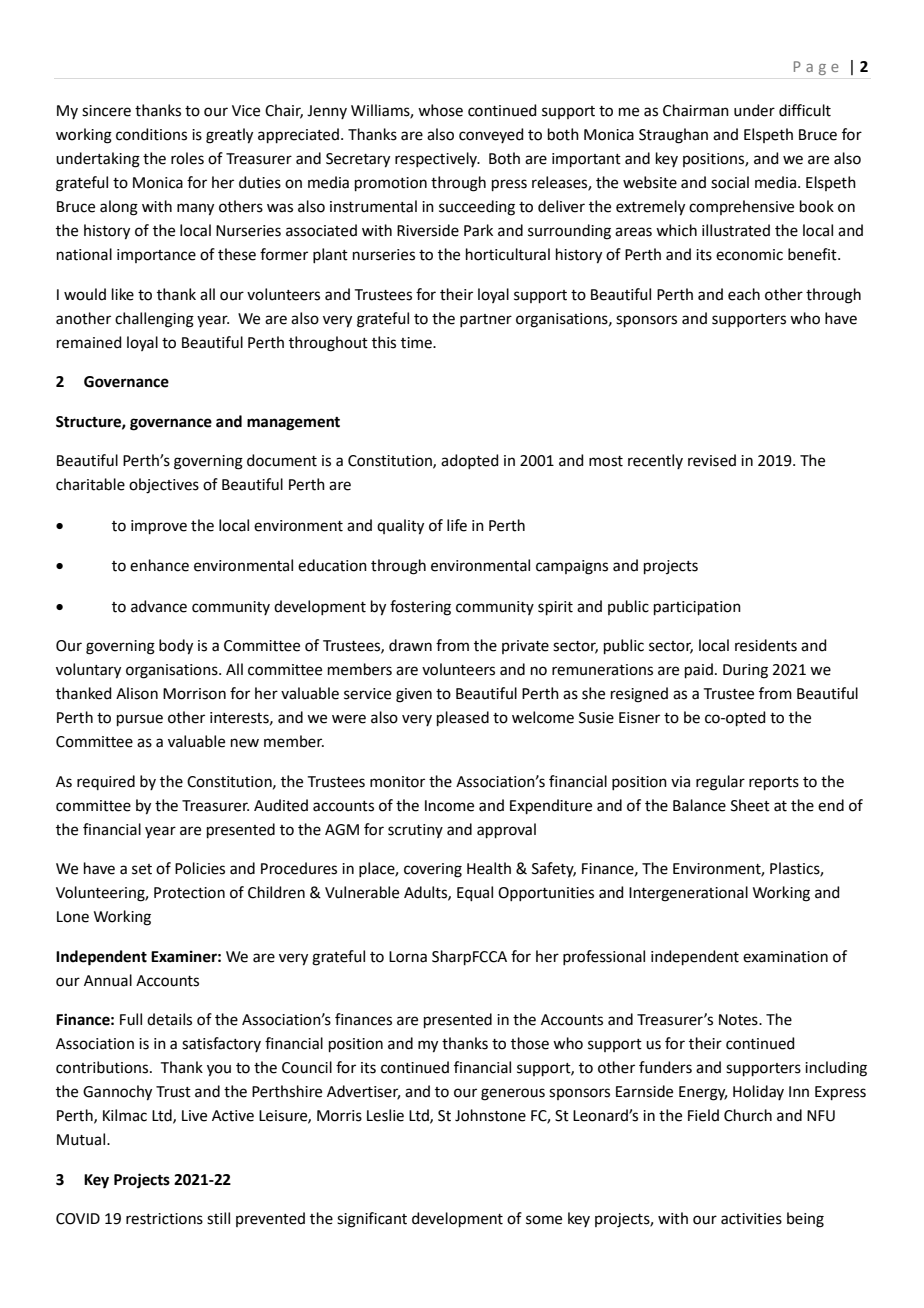 This screenshot has width=924, height=1308. I want to click on significant, so click(372, 1220).
